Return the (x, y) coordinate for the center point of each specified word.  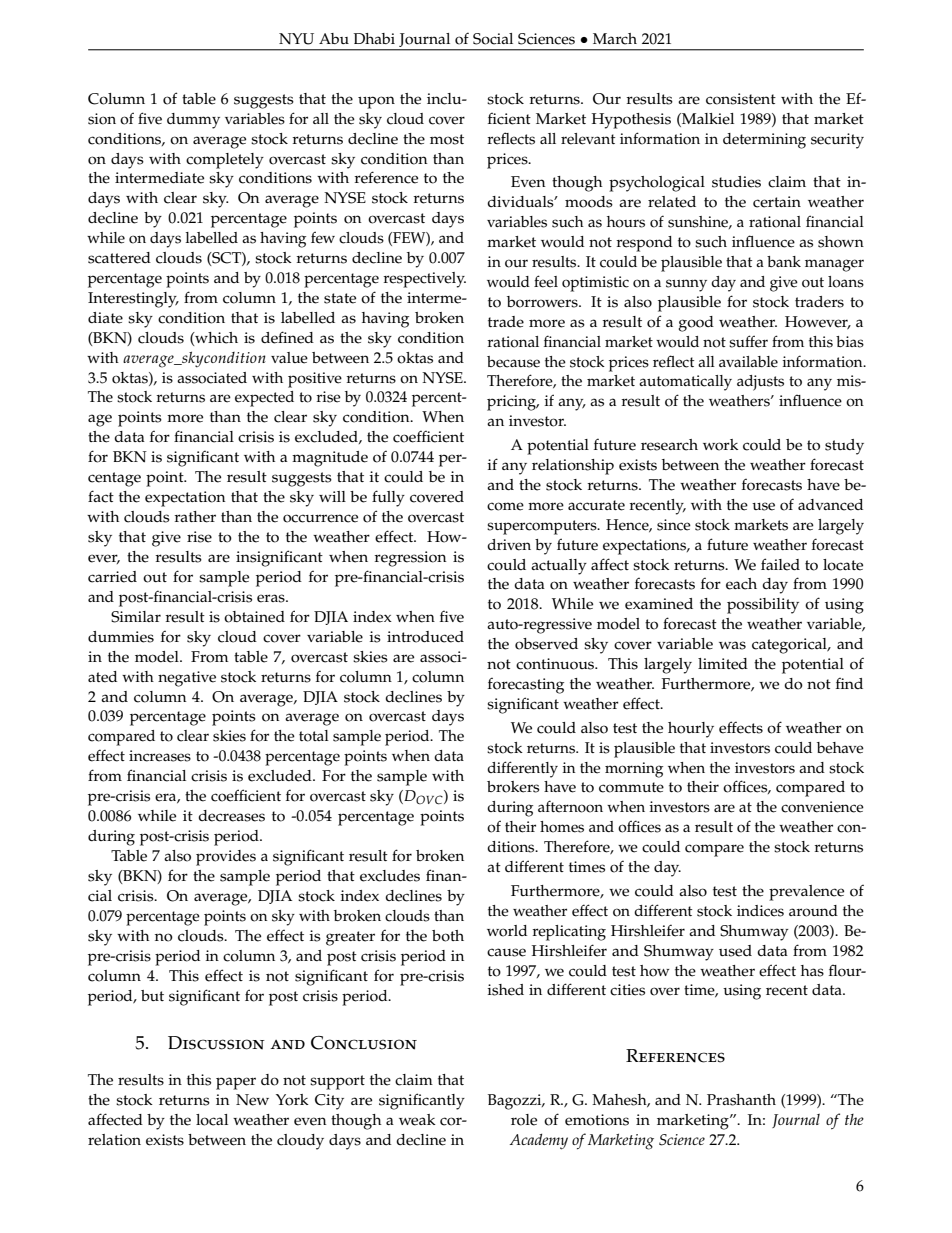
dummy (193, 121)
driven (509, 545)
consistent (741, 99)
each (741, 584)
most (447, 139)
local (212, 1120)
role (524, 1120)
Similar (136, 617)
